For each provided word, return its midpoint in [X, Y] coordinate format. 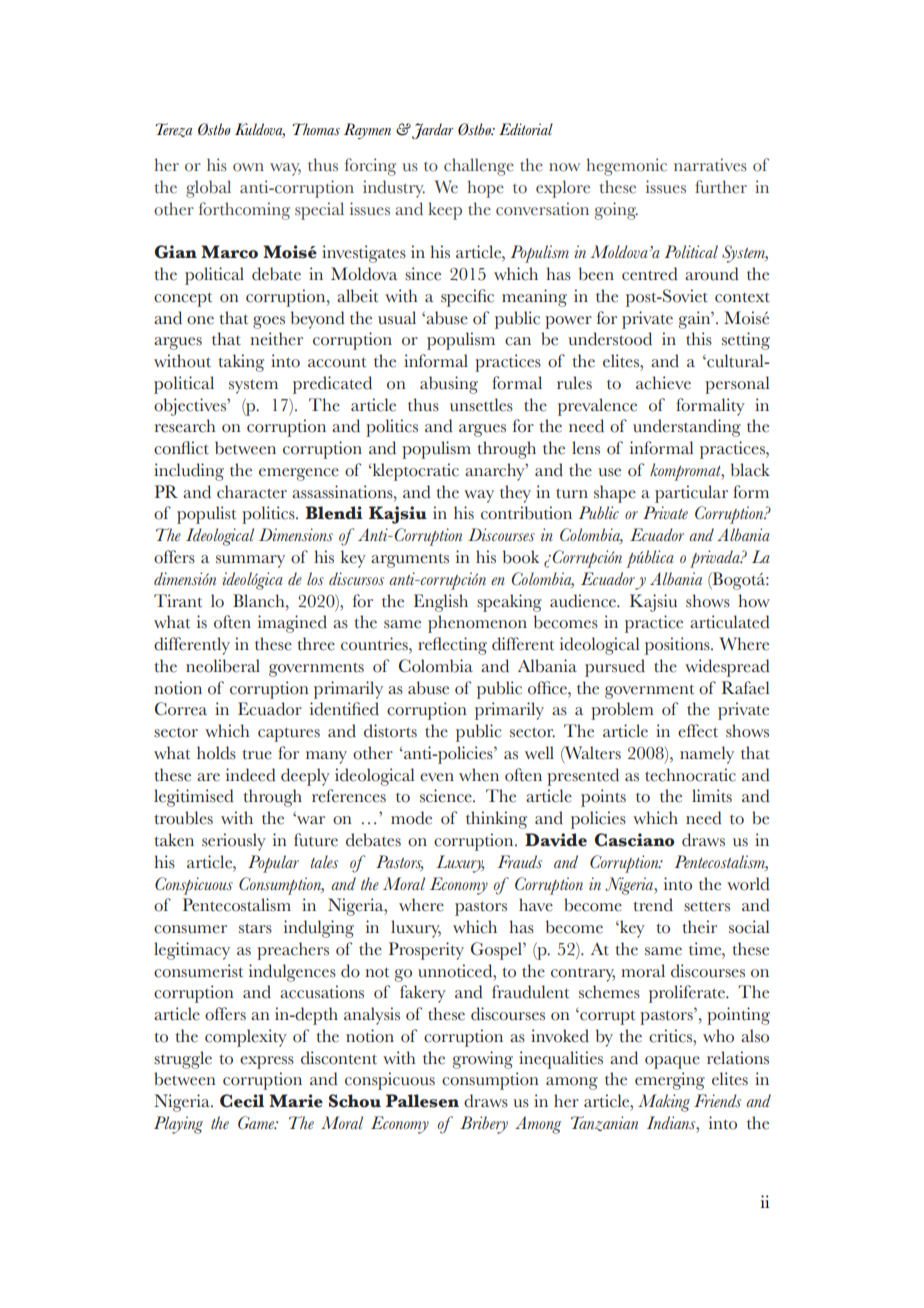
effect [698, 731]
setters [707, 906]
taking [241, 363]
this [699, 339]
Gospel [497, 951]
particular [691, 494]
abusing [449, 385]
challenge [479, 167]
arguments [410, 560]
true [257, 754]
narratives [710, 165]
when [479, 775]
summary [250, 561]
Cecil [242, 1101]
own [248, 167]
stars [255, 928]
